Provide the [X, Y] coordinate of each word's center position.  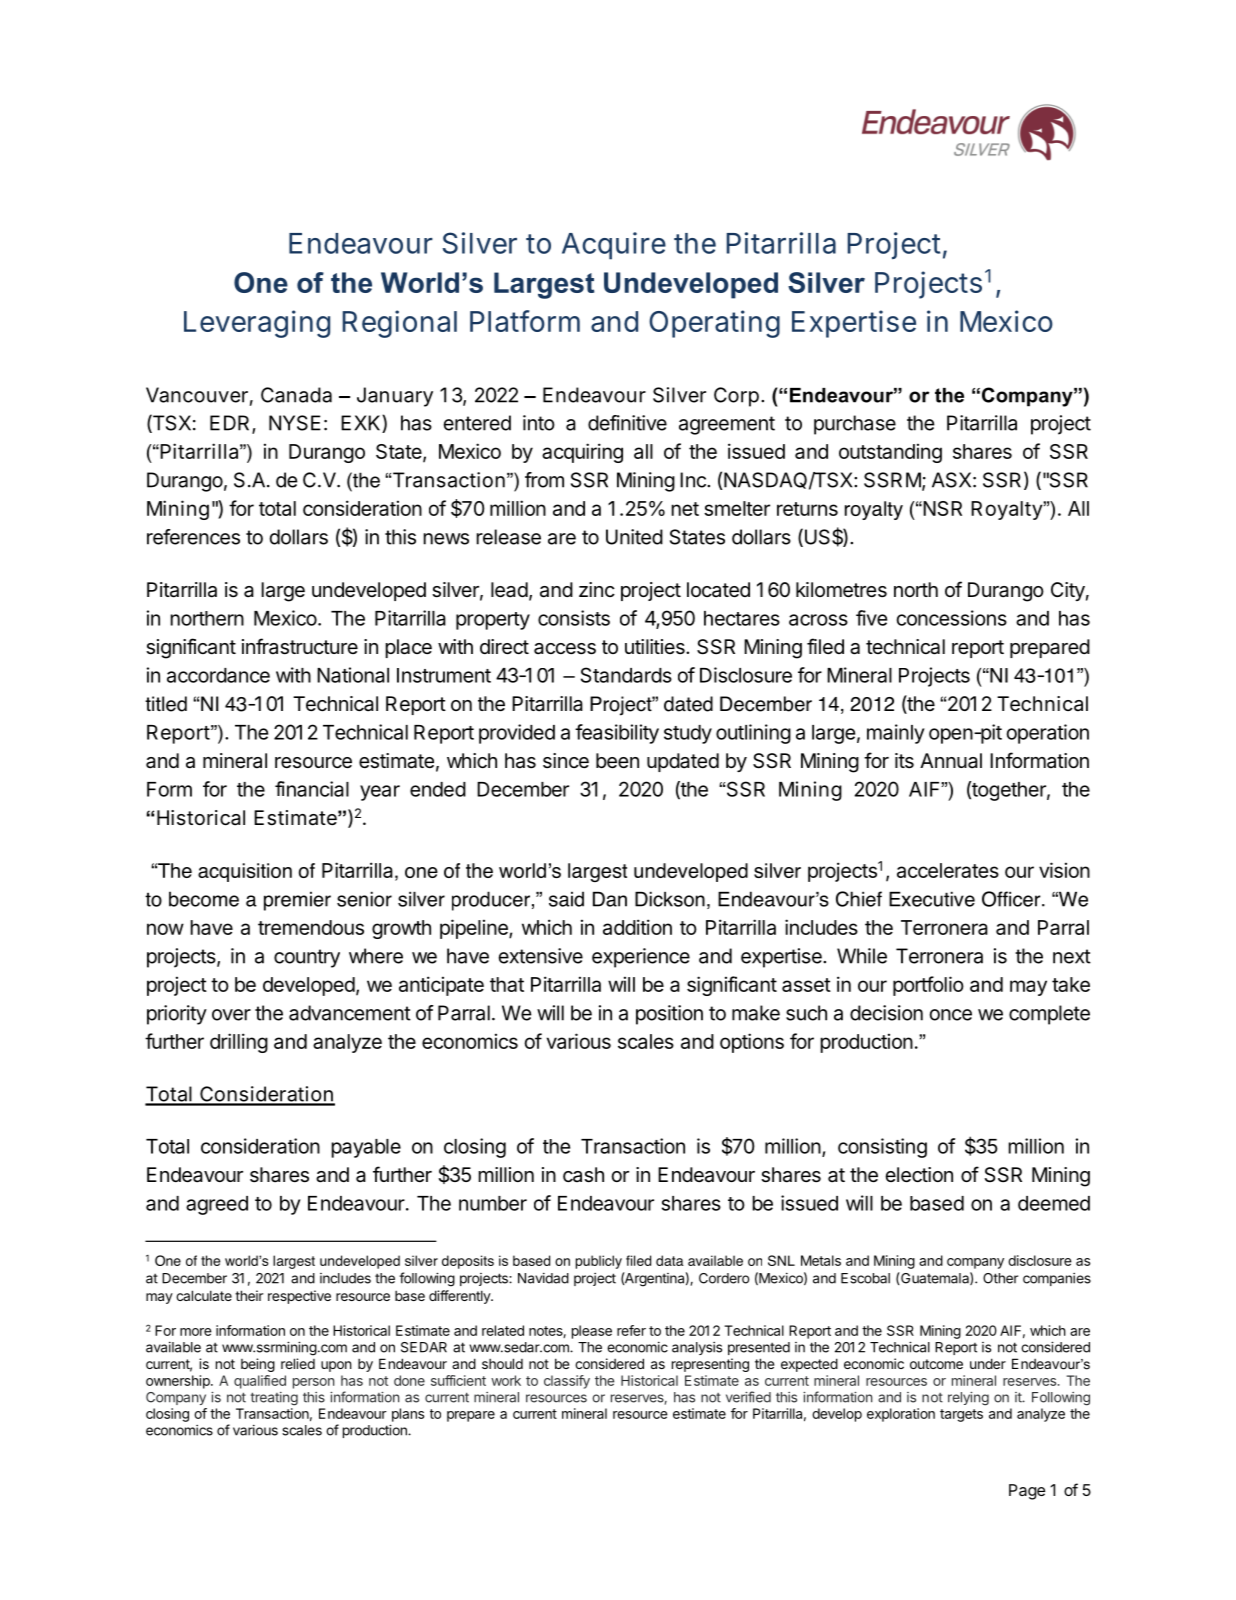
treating [274, 1399]
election [919, 1175]
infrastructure [300, 646]
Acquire [614, 246]
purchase [855, 425]
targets [961, 1415]
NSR [941, 508]
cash [583, 1175]
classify [567, 1382]
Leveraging [257, 324]
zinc [597, 589]
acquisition [245, 872]
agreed [217, 1205]
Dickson [670, 899]
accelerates [948, 870]
